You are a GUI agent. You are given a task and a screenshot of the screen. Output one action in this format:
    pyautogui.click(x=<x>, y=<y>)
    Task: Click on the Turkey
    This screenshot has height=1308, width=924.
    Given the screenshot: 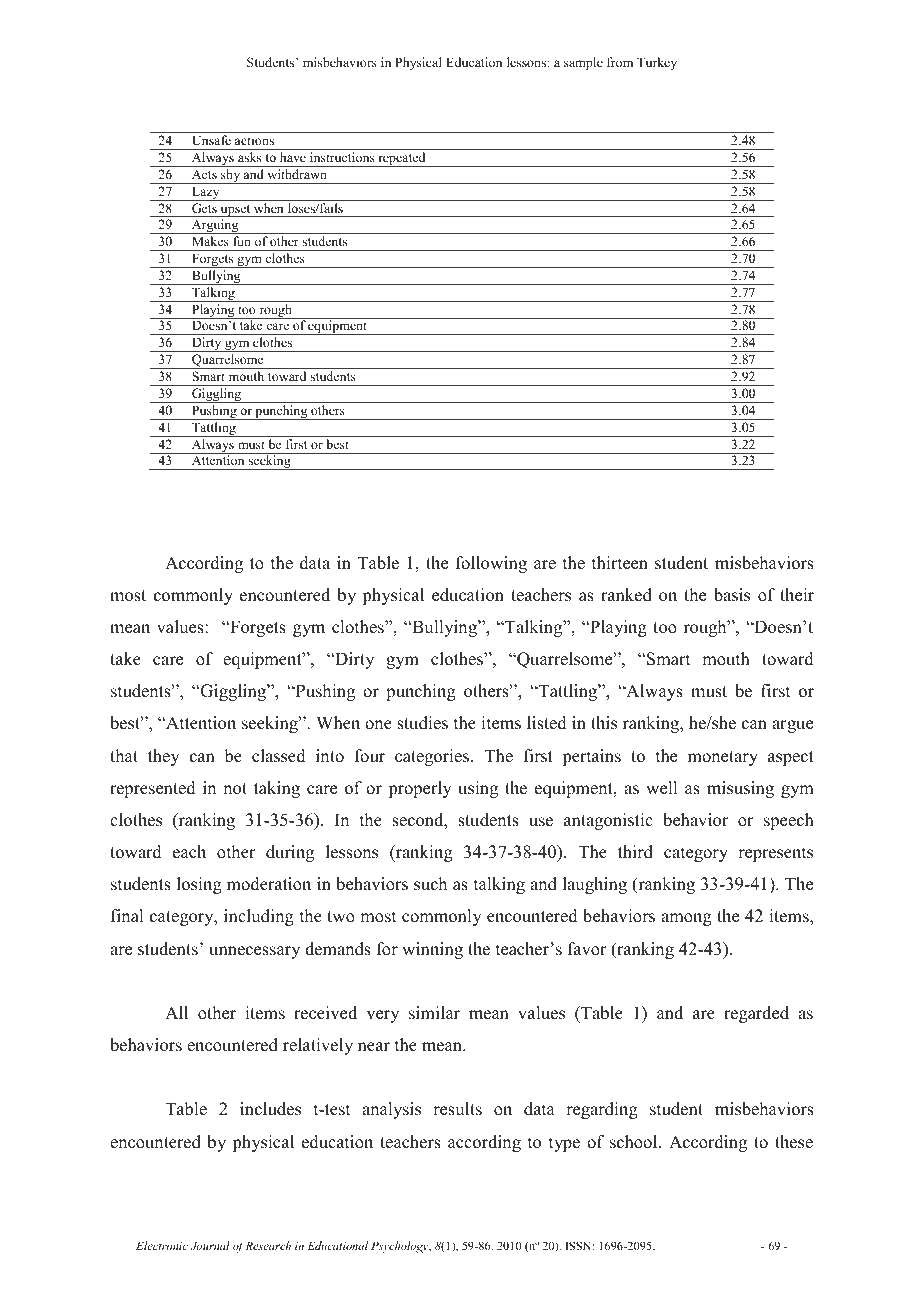 What is the action you would take?
    pyautogui.click(x=657, y=63)
